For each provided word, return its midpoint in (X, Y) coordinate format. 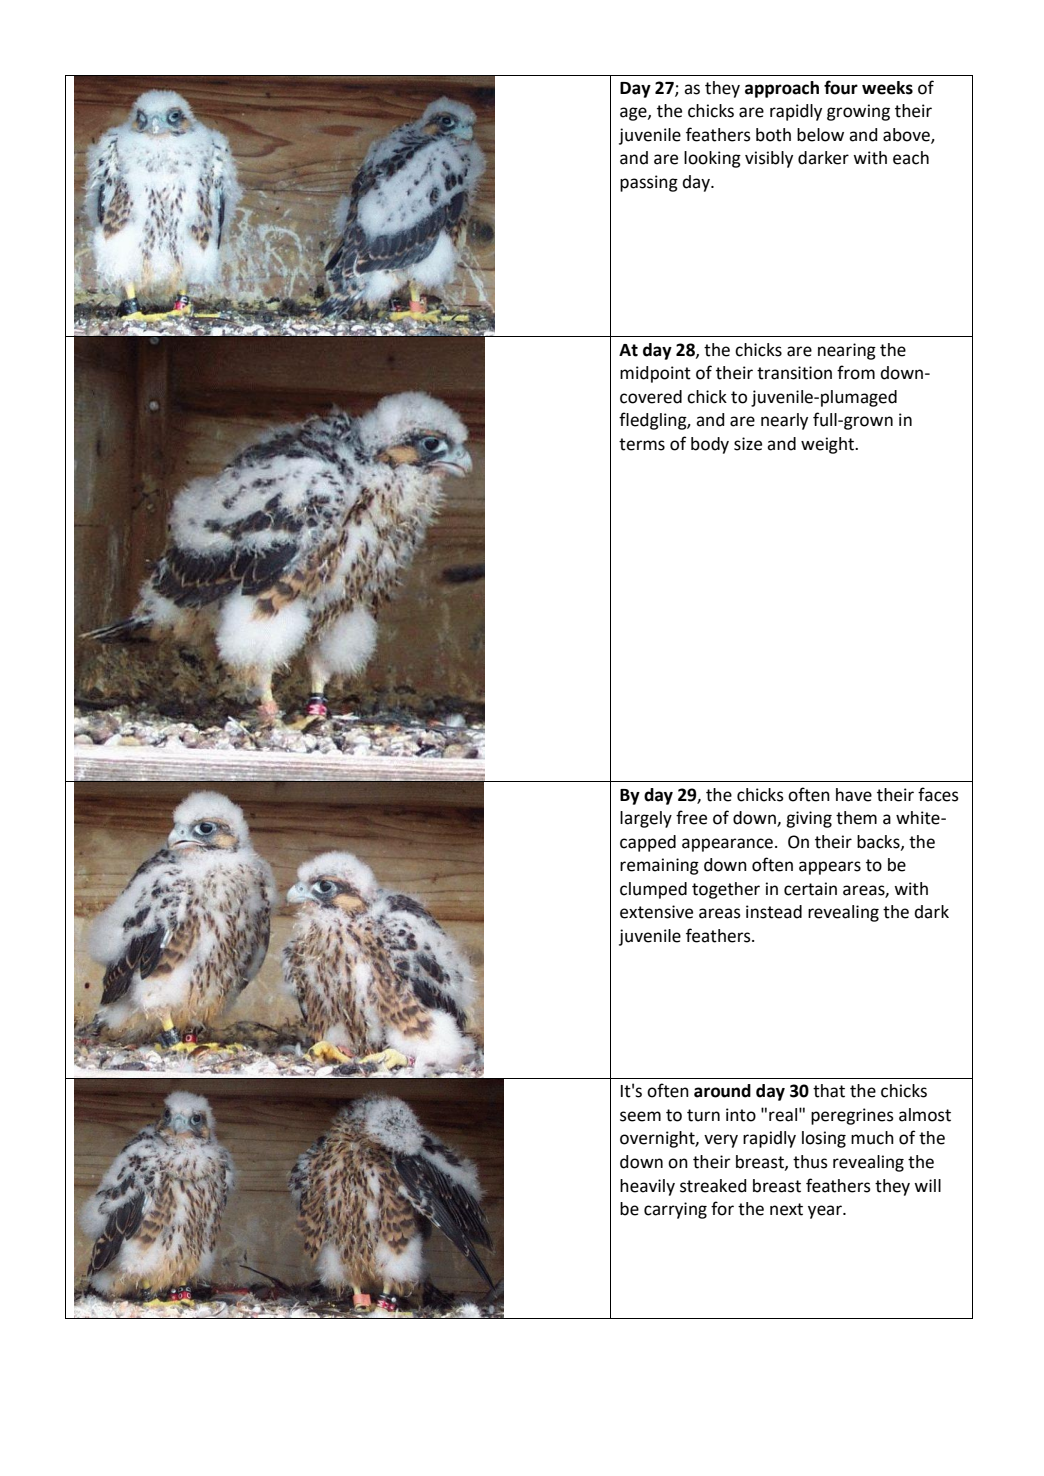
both (773, 135)
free (691, 817)
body (710, 445)
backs (879, 842)
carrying (675, 1210)
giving (809, 819)
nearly (784, 421)
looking (712, 159)
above (907, 135)
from (856, 372)
